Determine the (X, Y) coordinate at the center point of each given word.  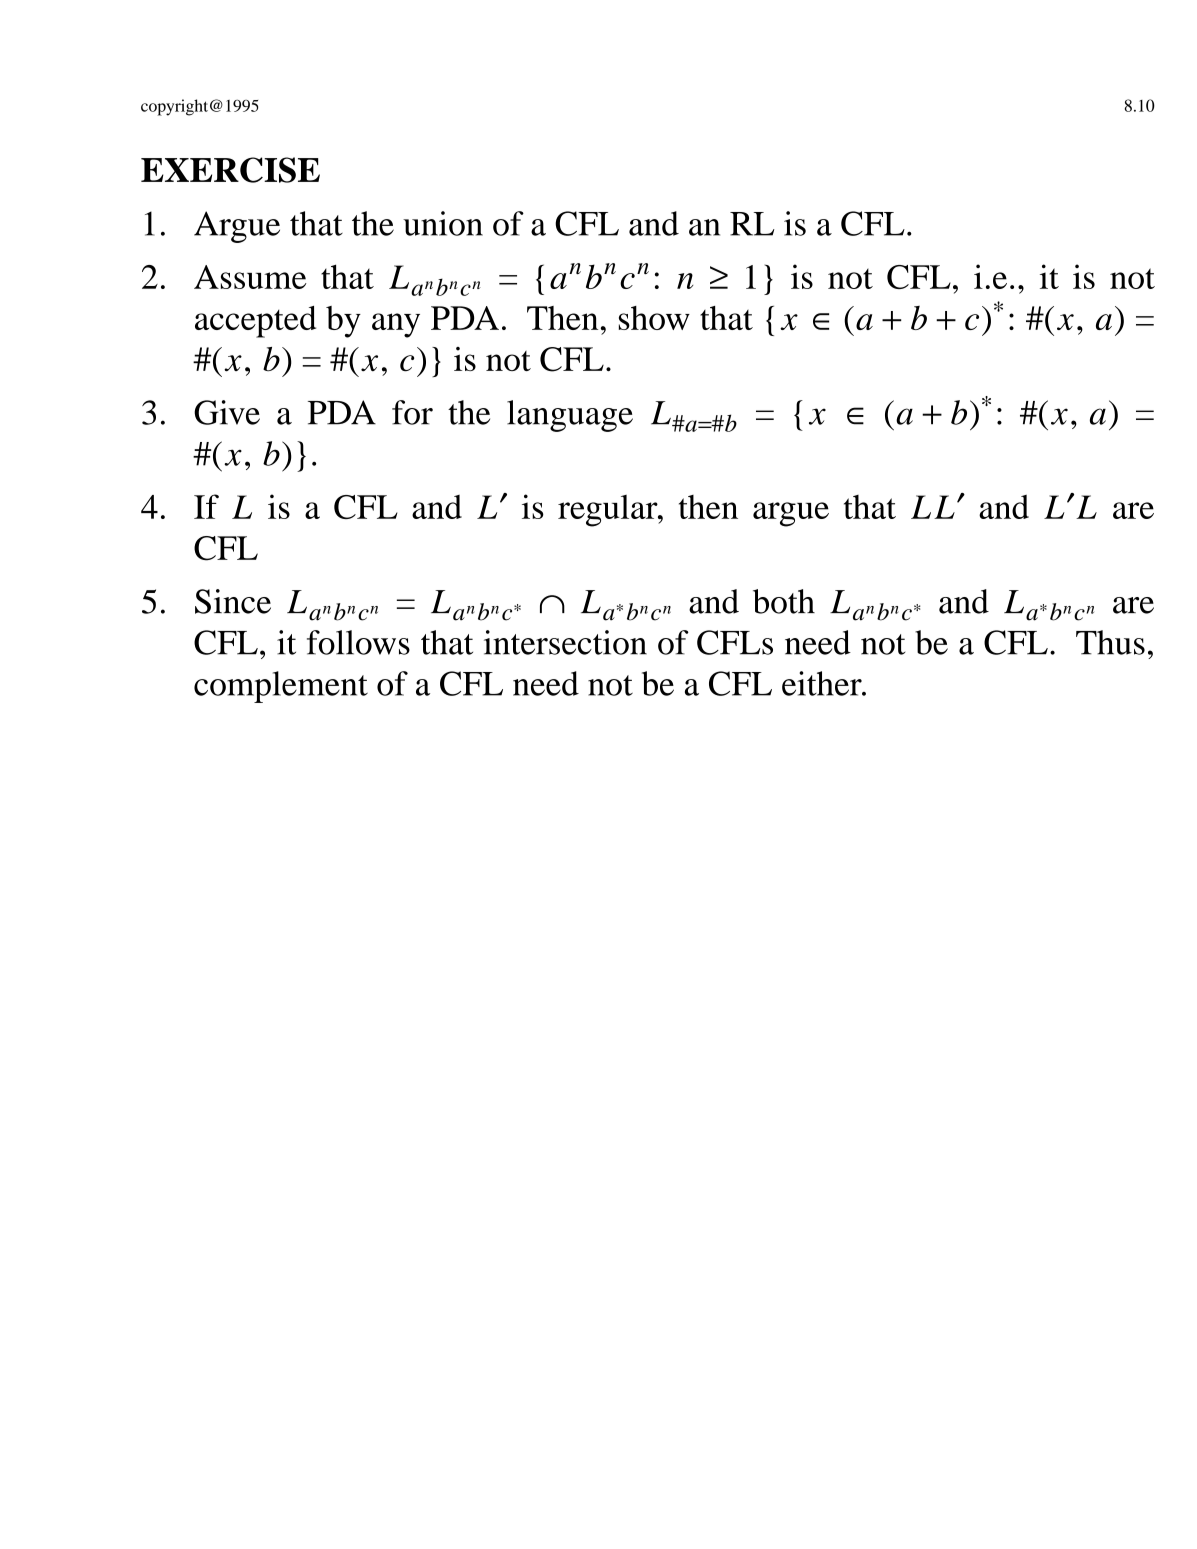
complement (281, 687)
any (396, 325)
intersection (565, 642)
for (412, 412)
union (443, 223)
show (654, 318)
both (784, 601)
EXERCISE (230, 170)
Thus (1110, 642)
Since (233, 601)
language (570, 416)
